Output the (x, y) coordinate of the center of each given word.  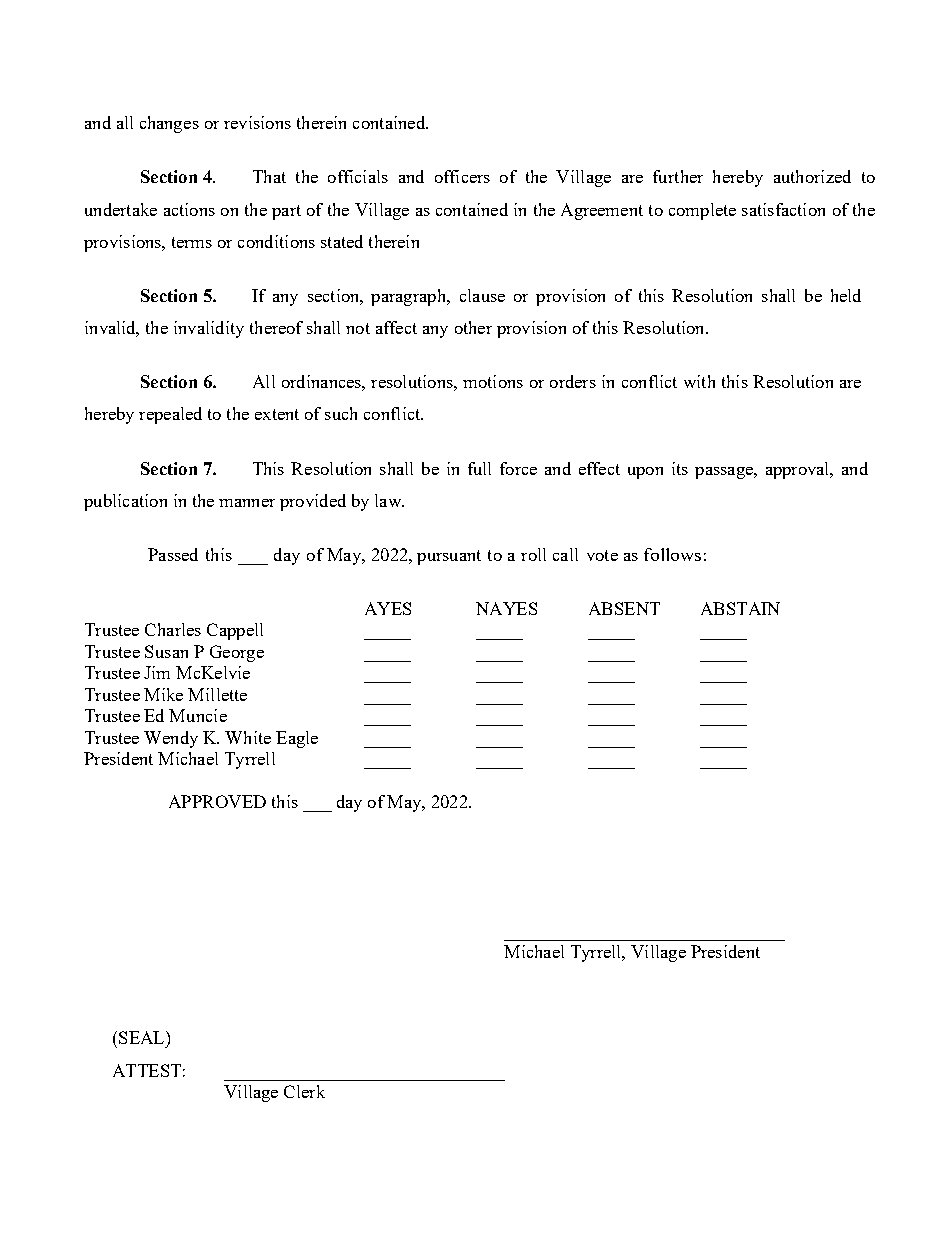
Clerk (304, 1091)
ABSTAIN (740, 608)
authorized (812, 176)
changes (169, 124)
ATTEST (147, 1070)
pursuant (449, 557)
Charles (173, 629)
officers (462, 176)
